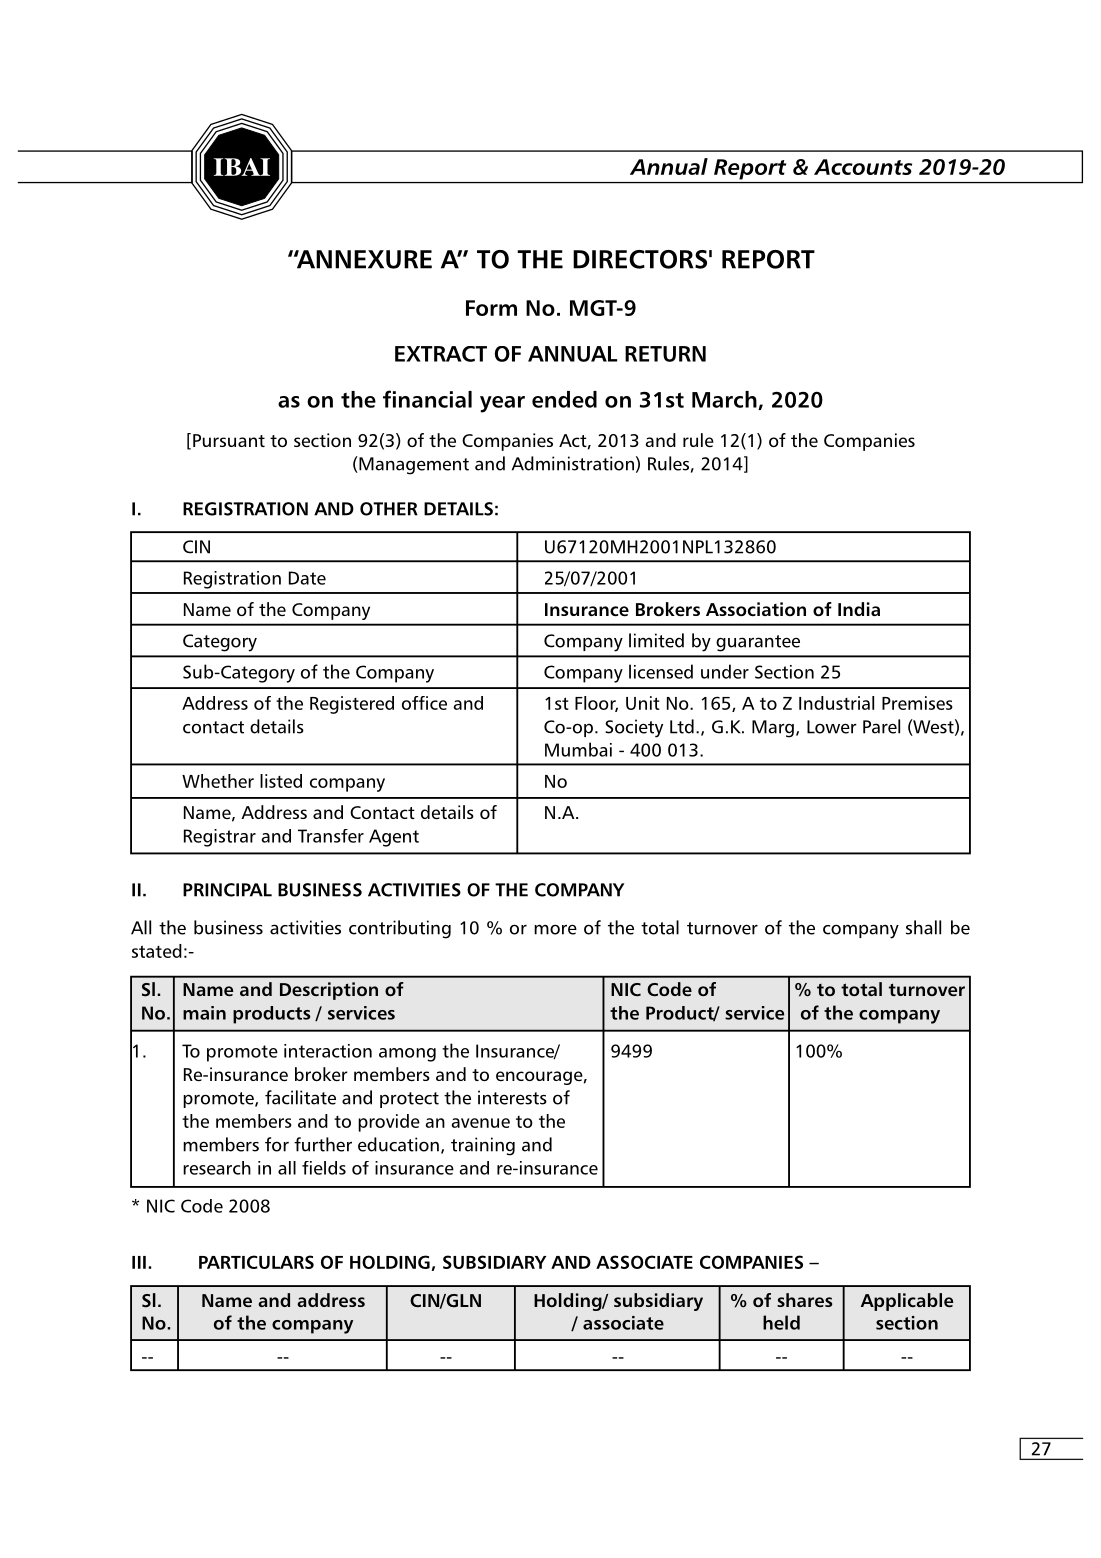 Image resolution: width=1101 pixels, height=1558 pixels. Describe the element at coordinates (227, 890) in the document. I see `PRINCIPAL` at that location.
